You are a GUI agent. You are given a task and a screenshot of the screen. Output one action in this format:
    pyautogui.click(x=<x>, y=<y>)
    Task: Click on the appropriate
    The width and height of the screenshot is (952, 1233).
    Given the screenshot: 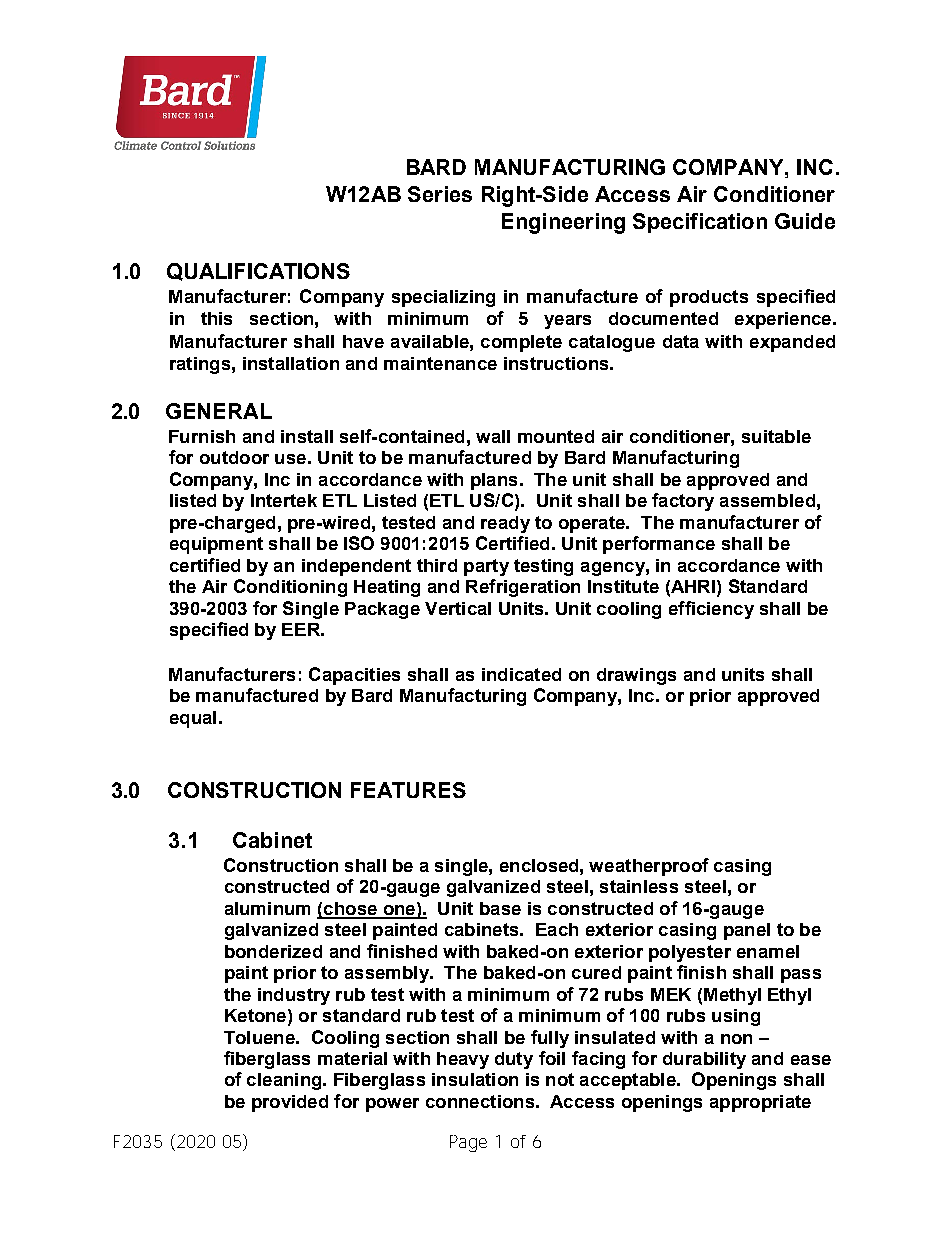 What is the action you would take?
    pyautogui.click(x=760, y=1103)
